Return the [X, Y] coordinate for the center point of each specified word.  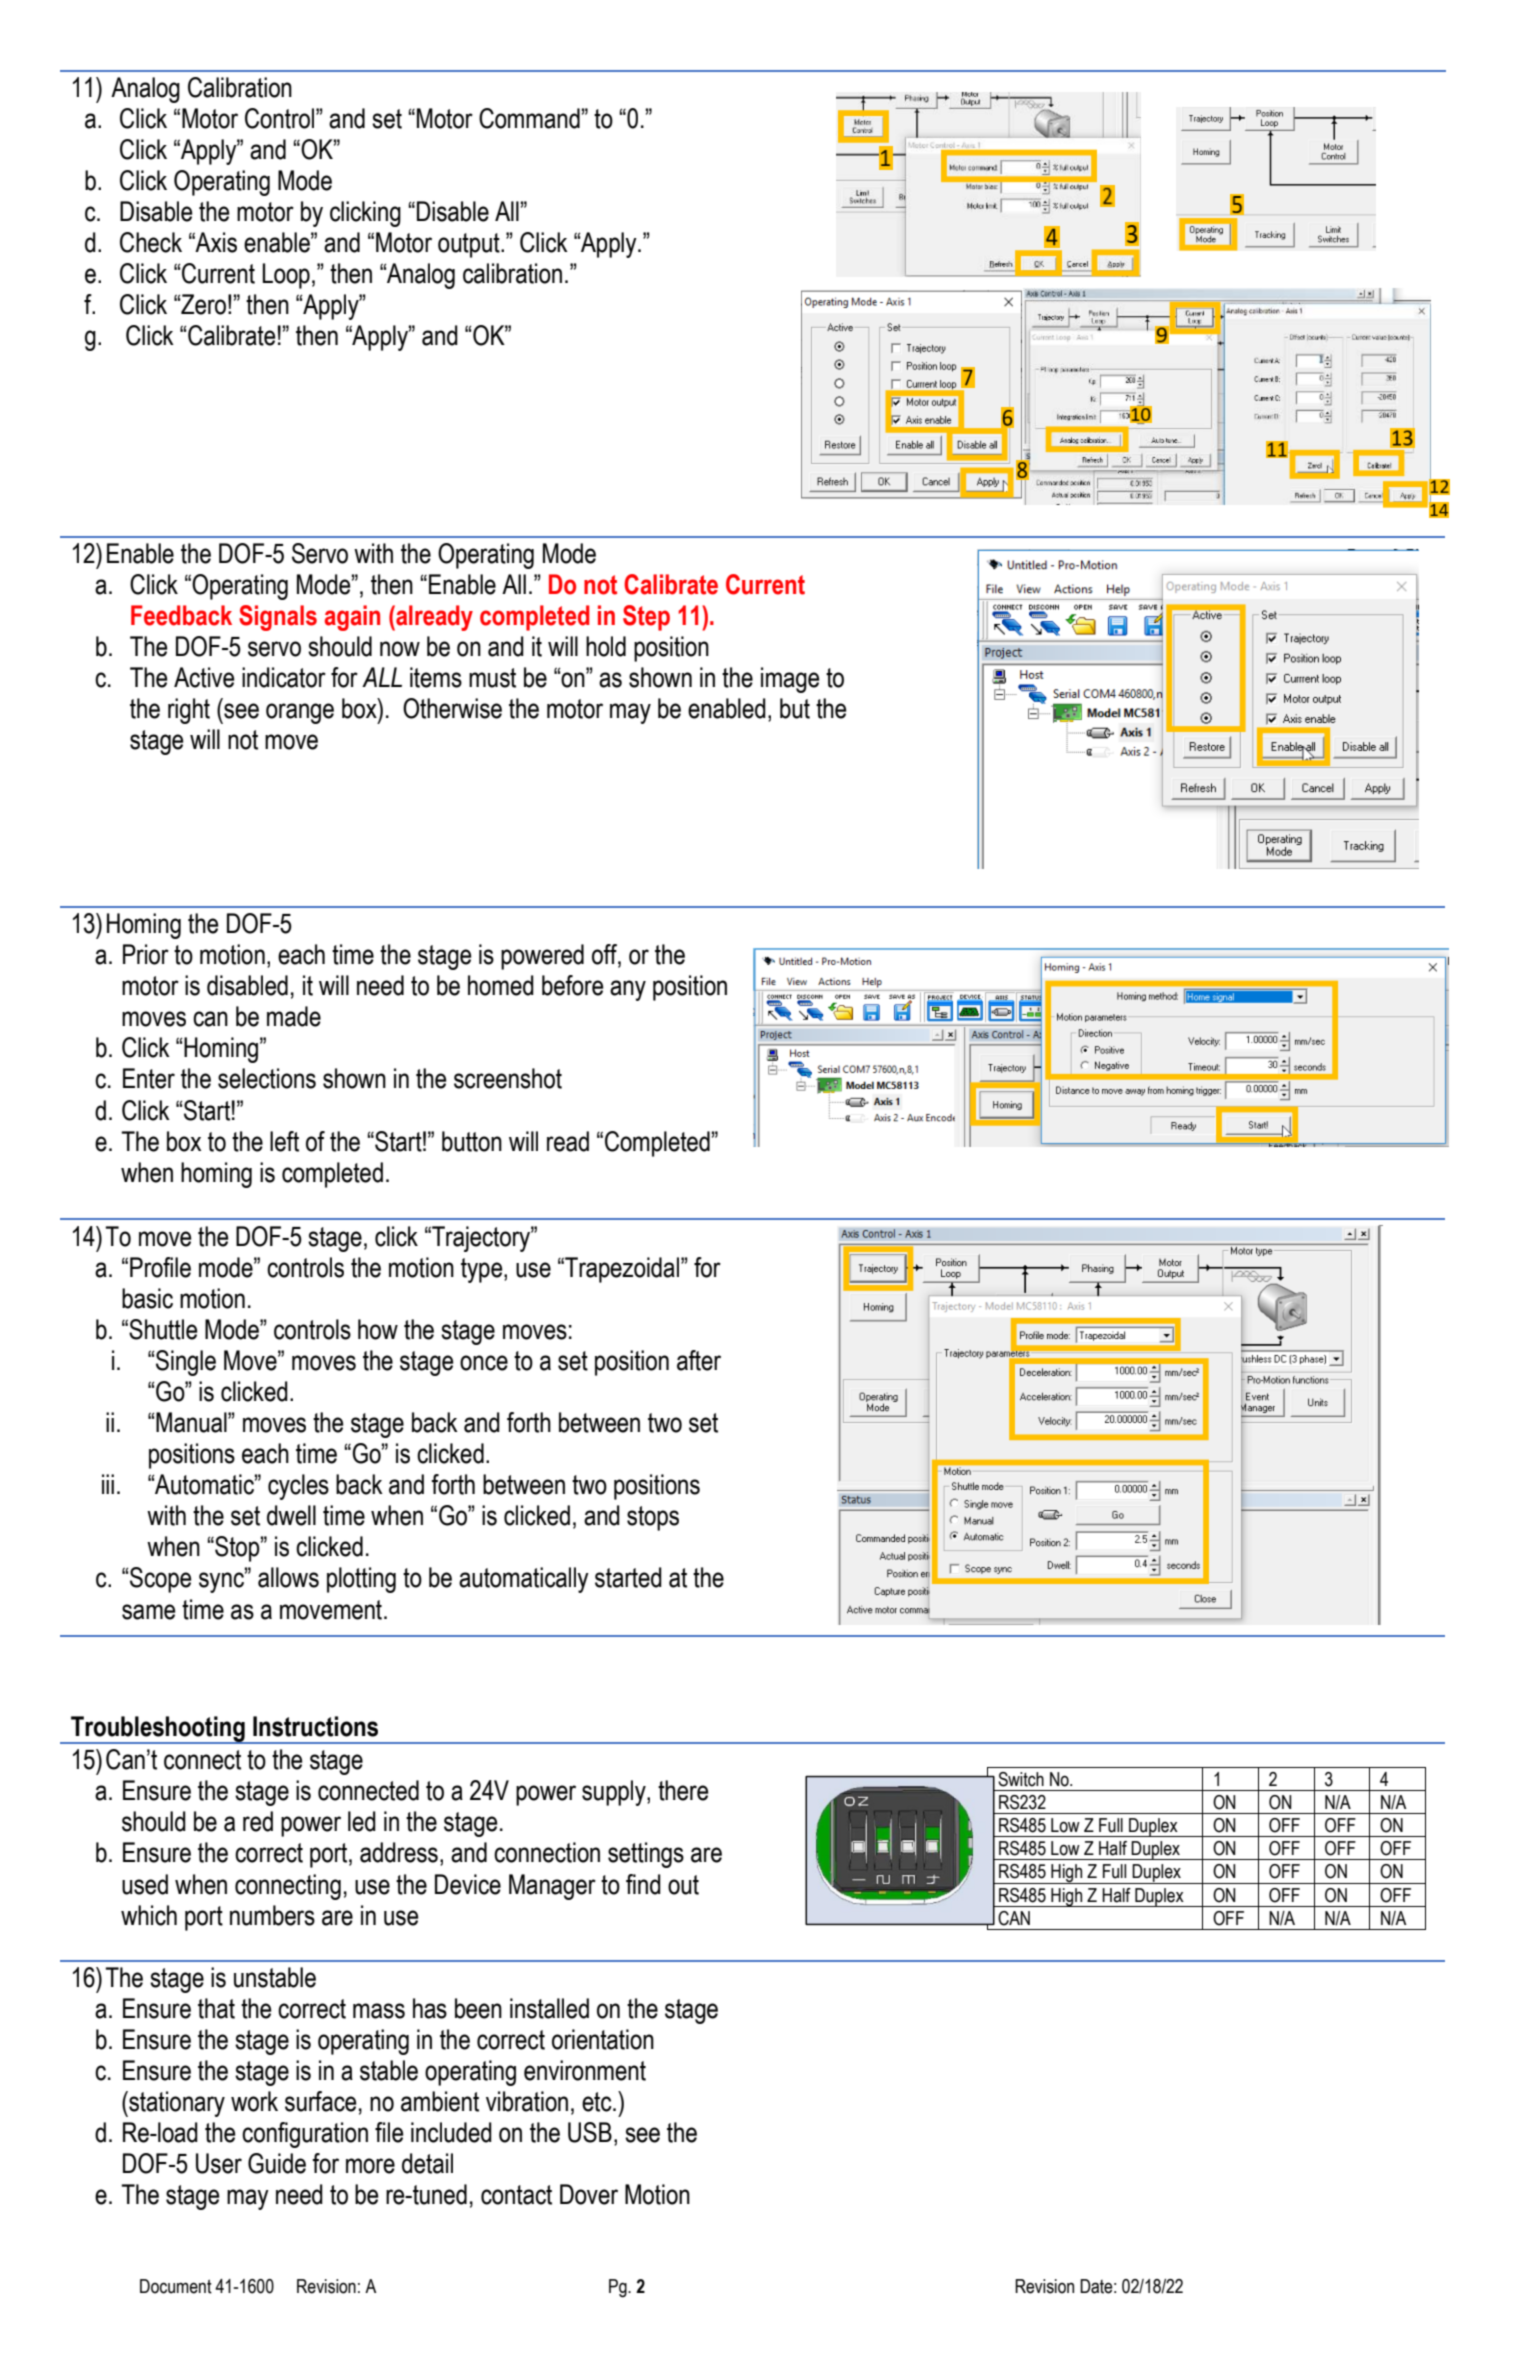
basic [147, 1298]
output [470, 245]
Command [529, 118]
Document [176, 2286]
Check [151, 242]
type [483, 1270]
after [699, 1360]
